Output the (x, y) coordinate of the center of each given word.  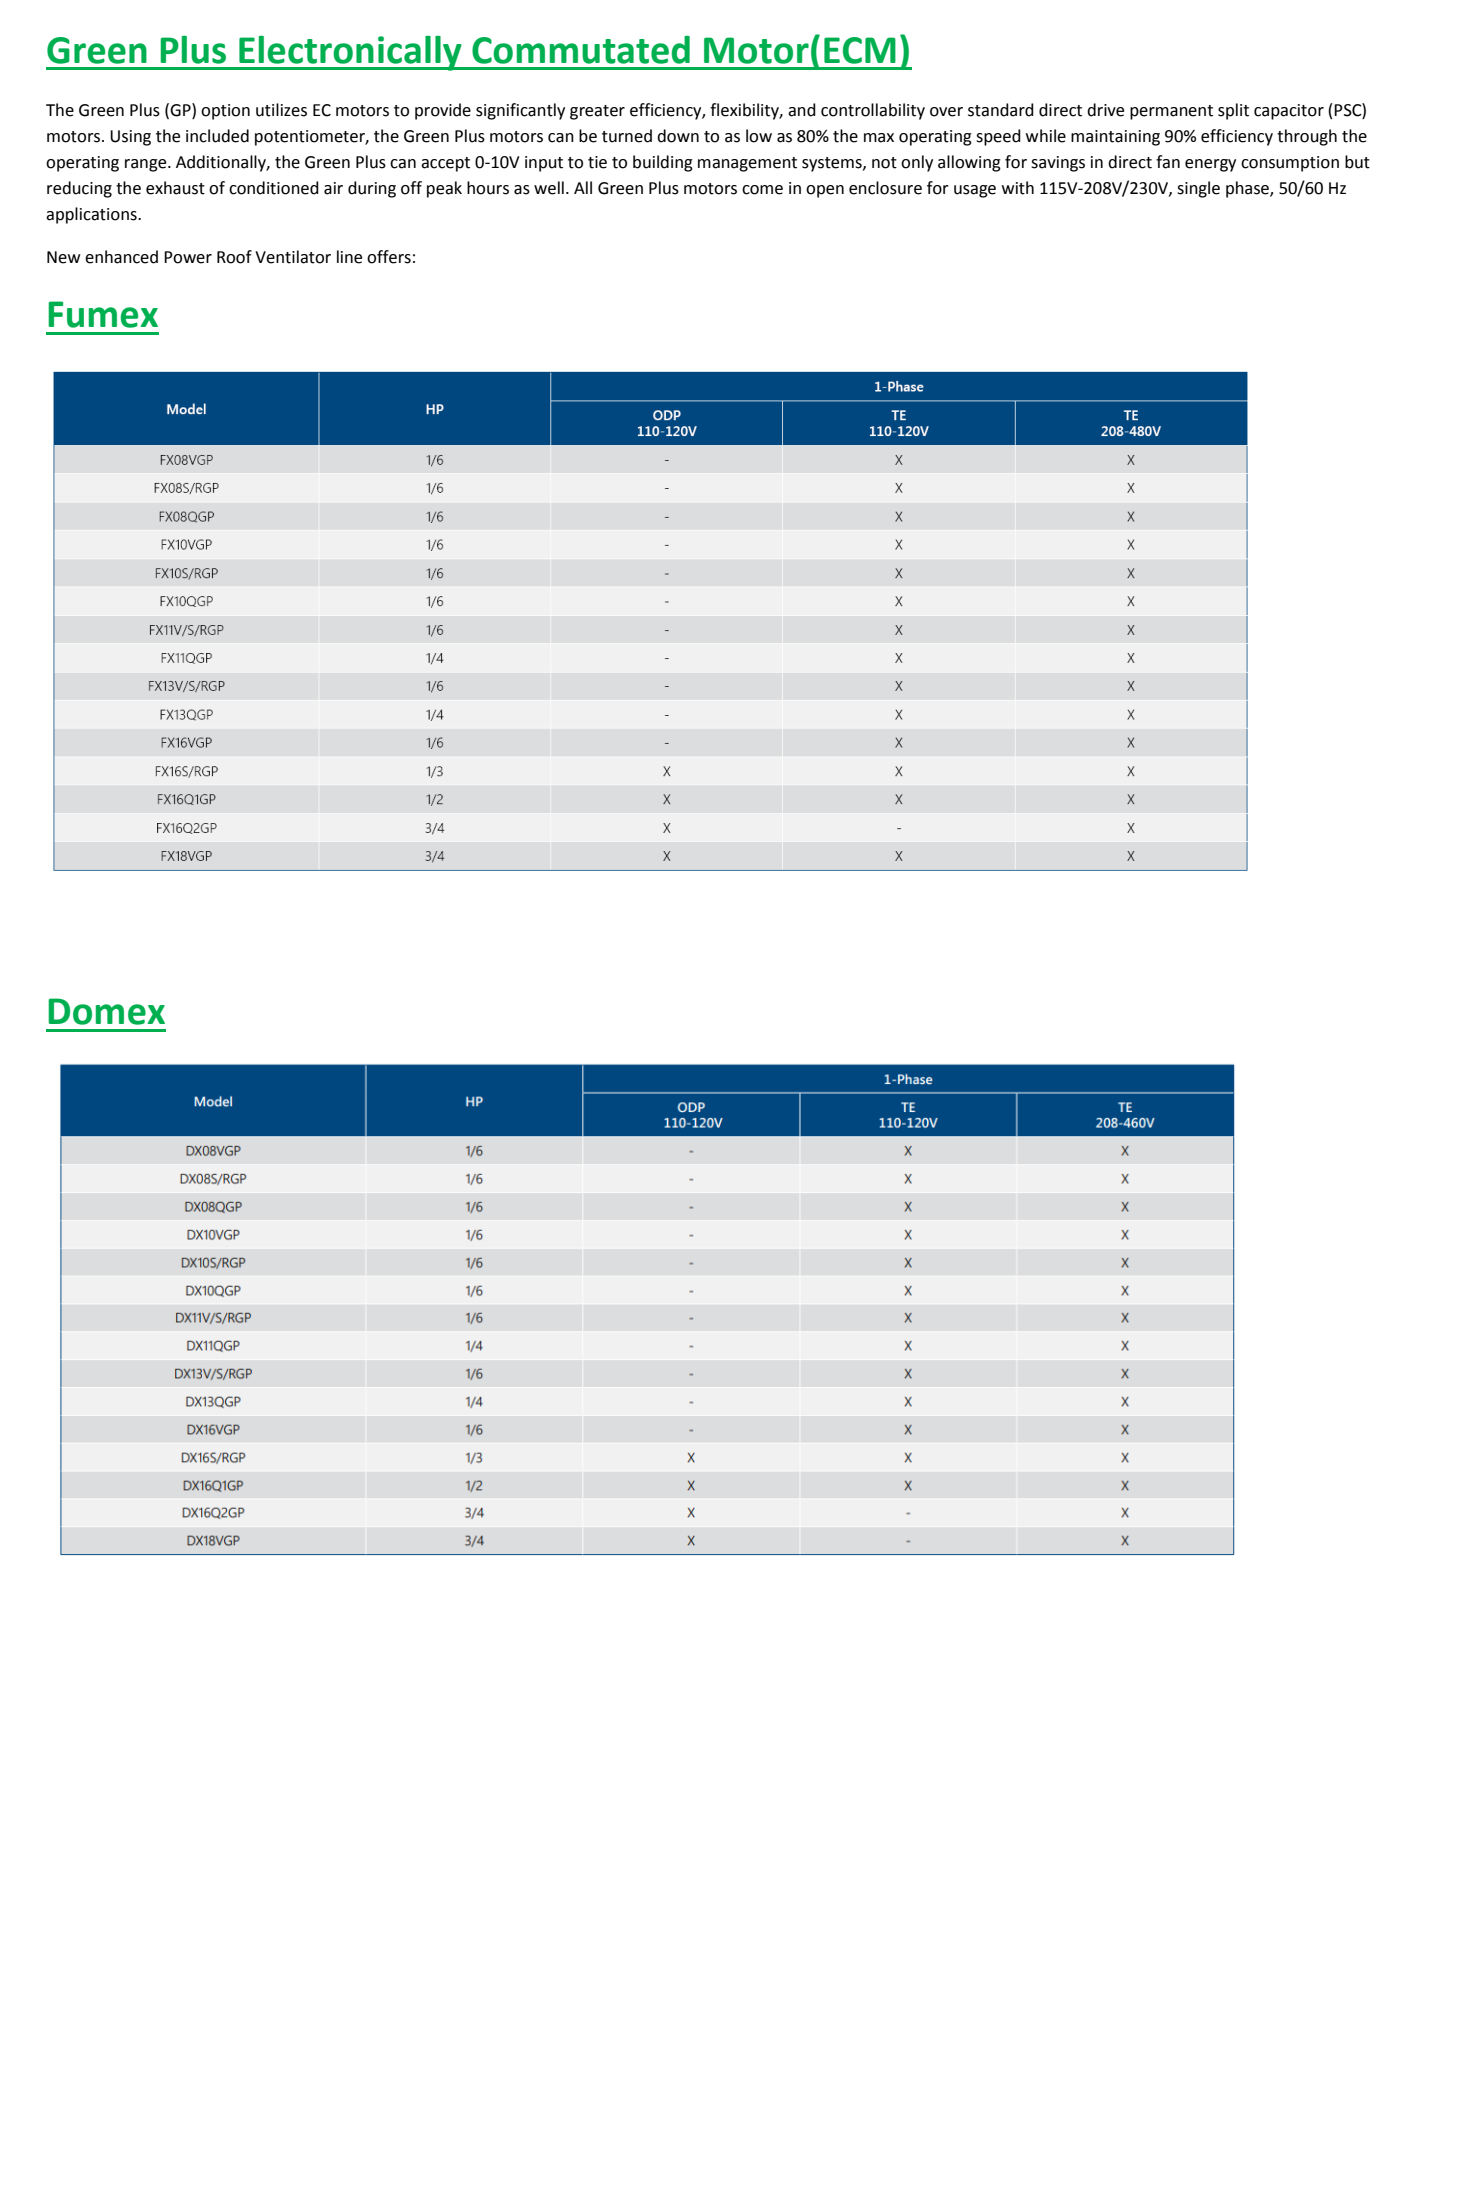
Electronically (350, 53)
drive (1105, 110)
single (1198, 189)
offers (389, 257)
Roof (234, 257)
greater (597, 112)
